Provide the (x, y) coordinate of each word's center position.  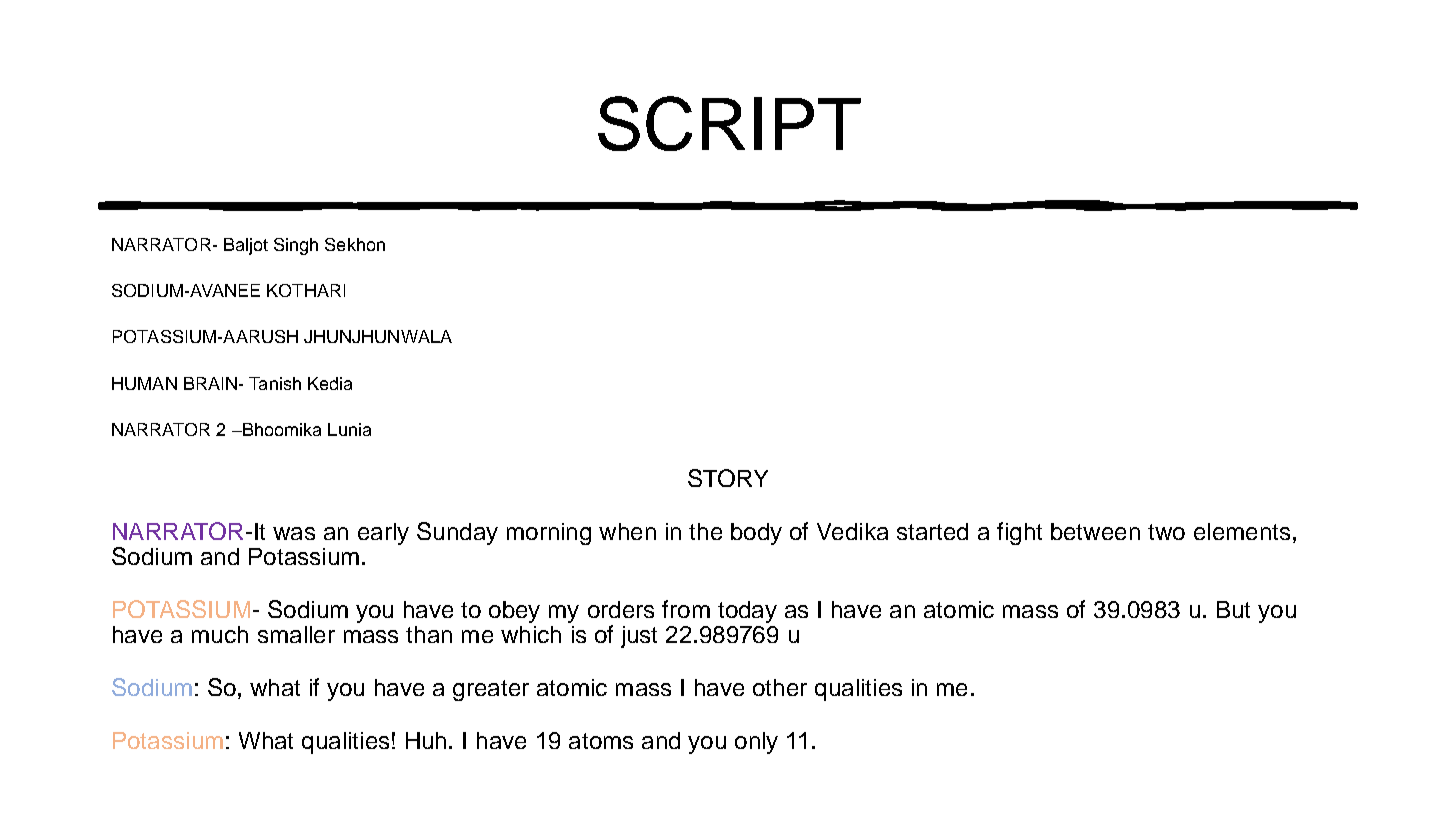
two (1166, 532)
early (383, 534)
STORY (728, 478)
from (686, 609)
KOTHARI (306, 290)
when (627, 531)
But (1233, 609)
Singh (296, 246)
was (294, 533)
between (1095, 531)
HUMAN (144, 383)
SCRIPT (729, 123)
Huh (426, 740)
